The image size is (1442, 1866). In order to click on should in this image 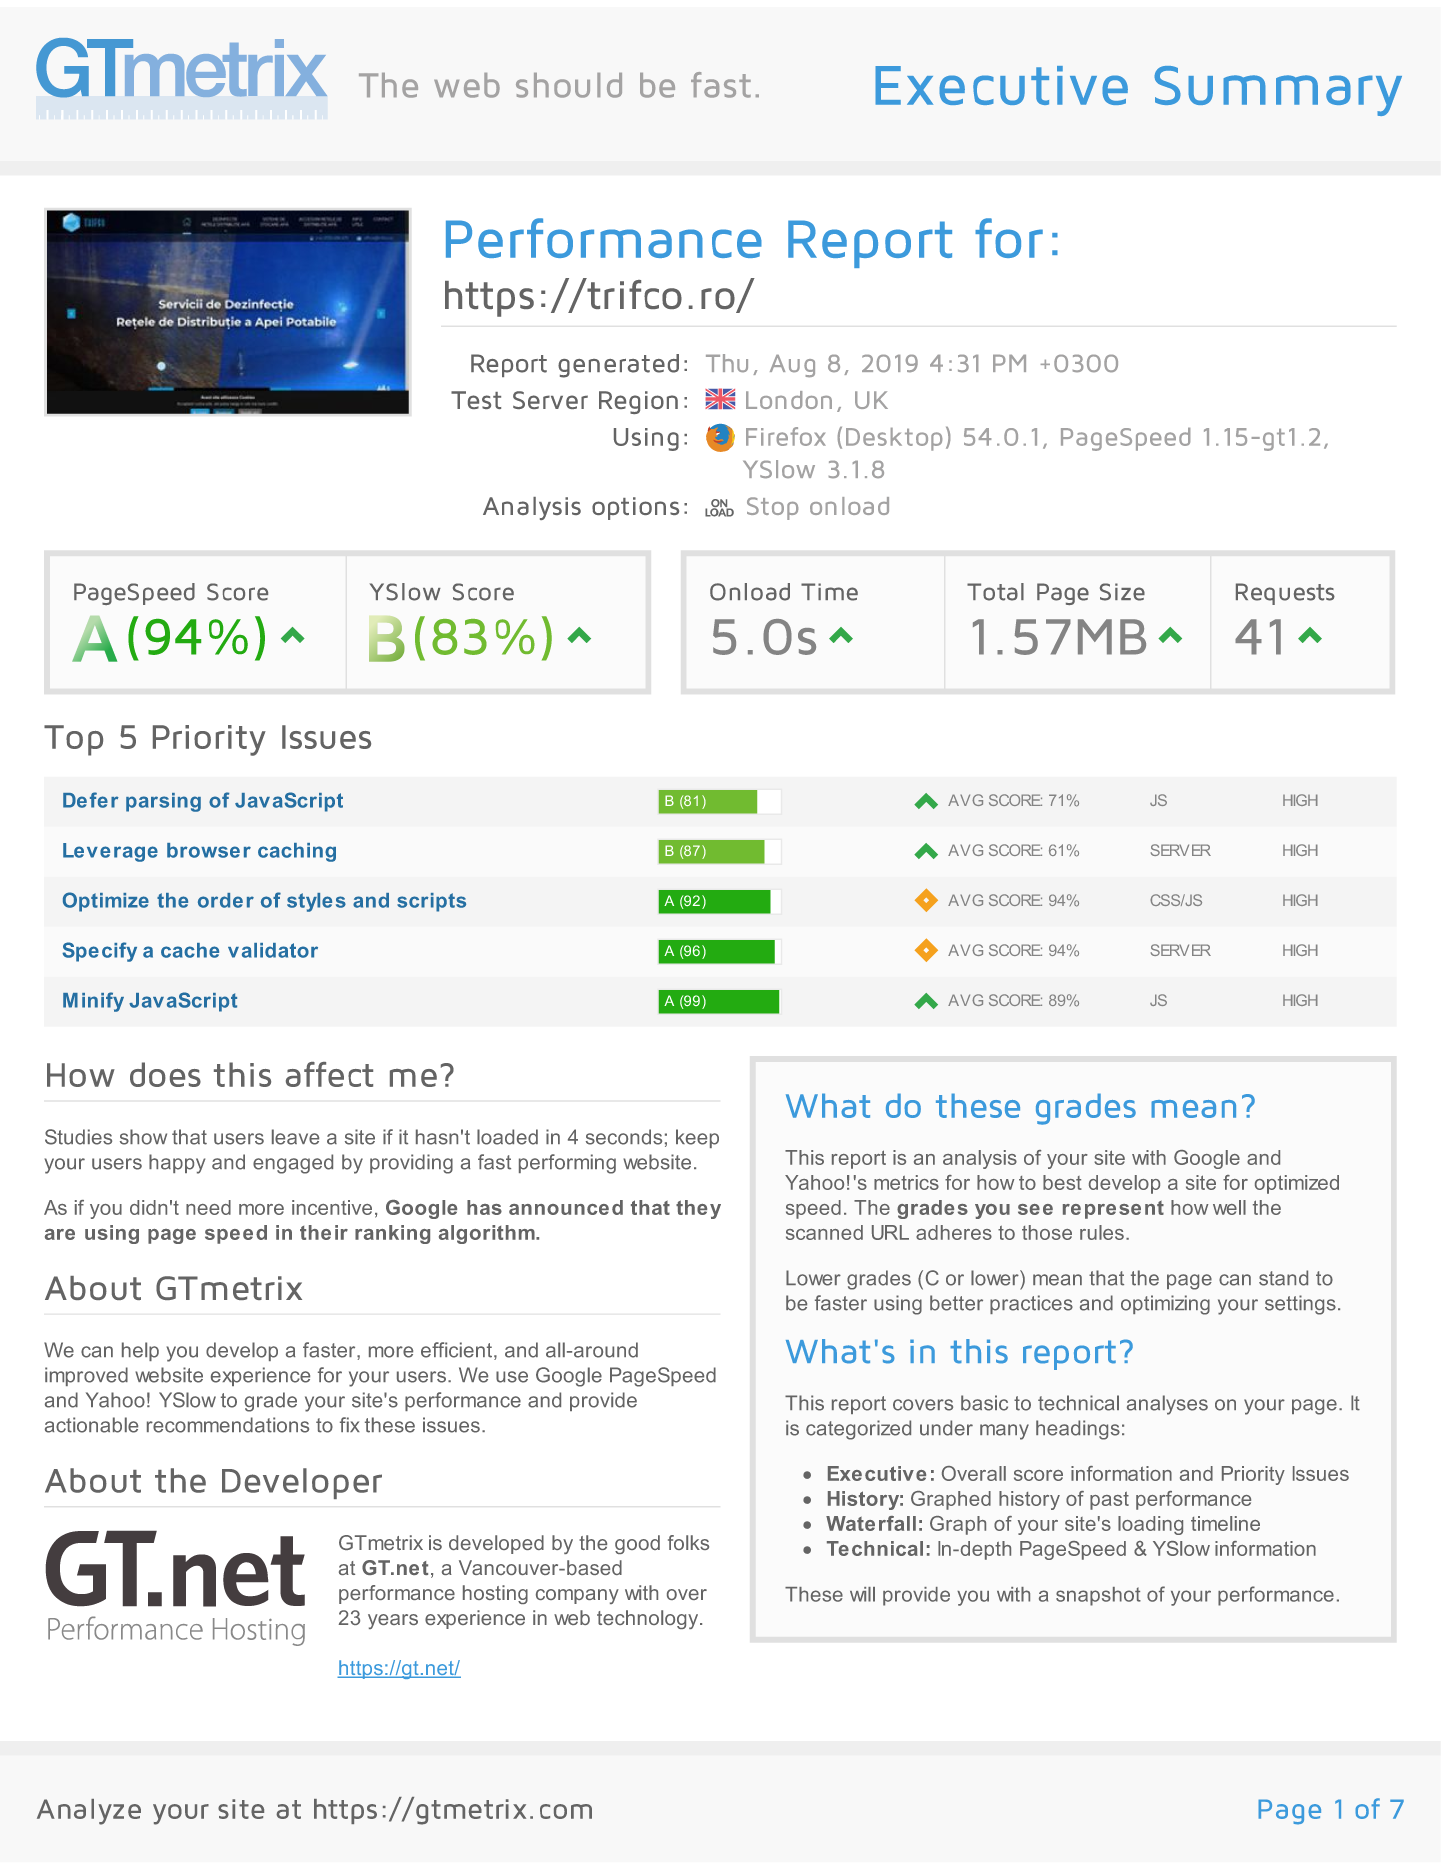, I will do `click(569, 85)`.
